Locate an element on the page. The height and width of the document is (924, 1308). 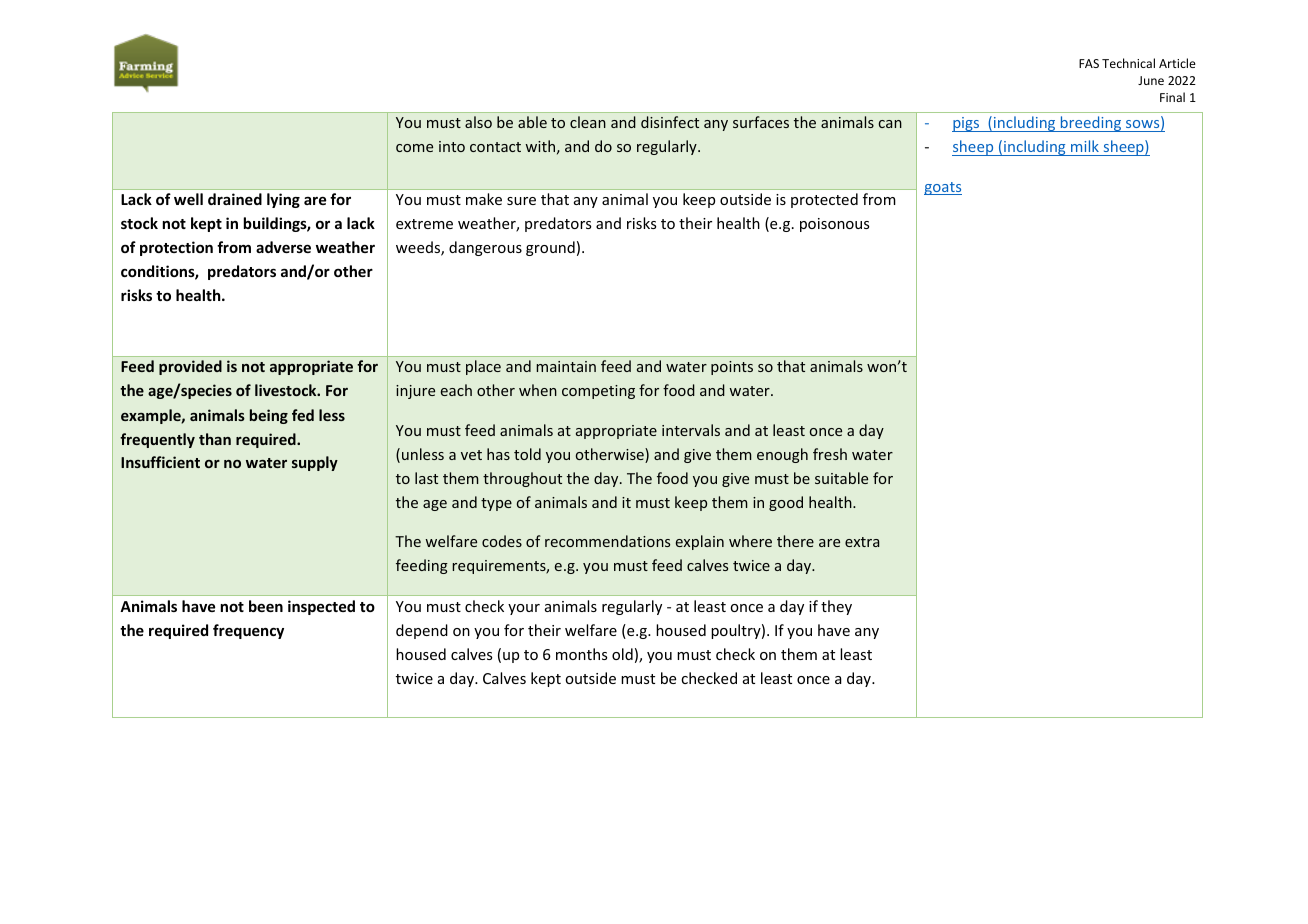
also is located at coordinates (478, 122).
